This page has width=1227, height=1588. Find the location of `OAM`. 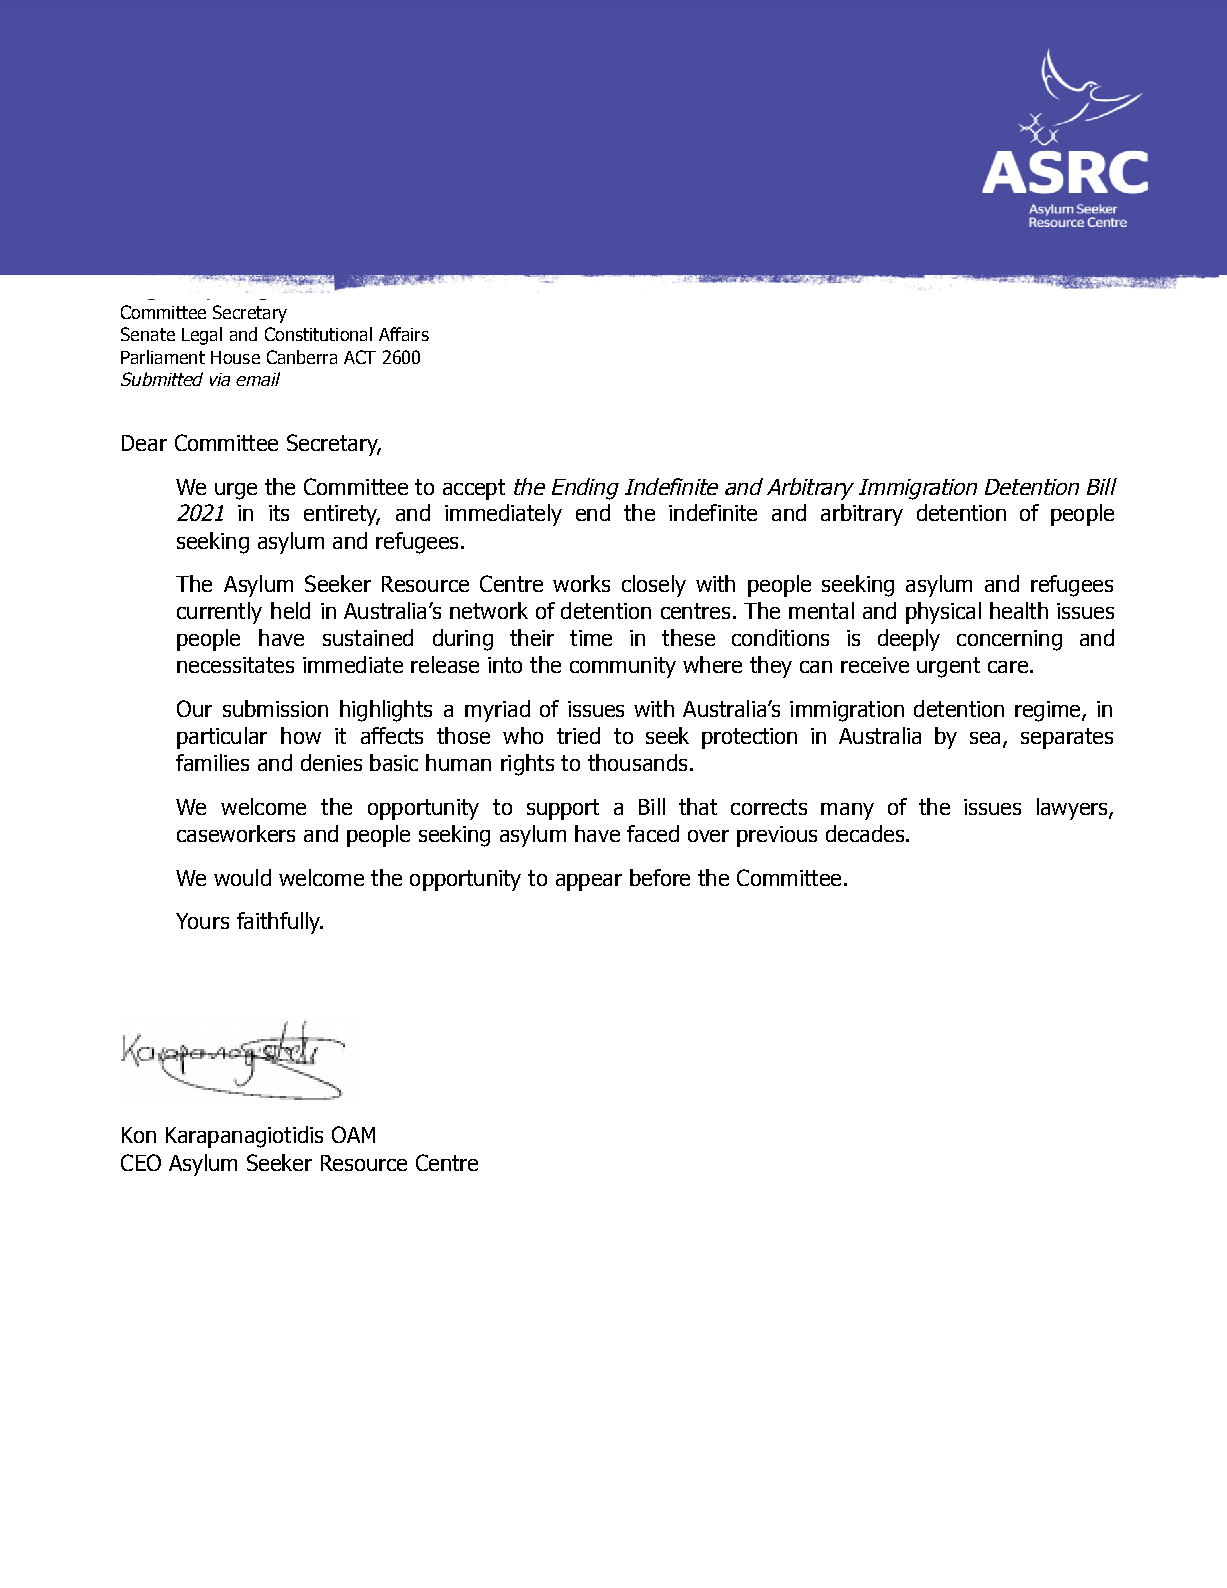

OAM is located at coordinates (353, 1134).
